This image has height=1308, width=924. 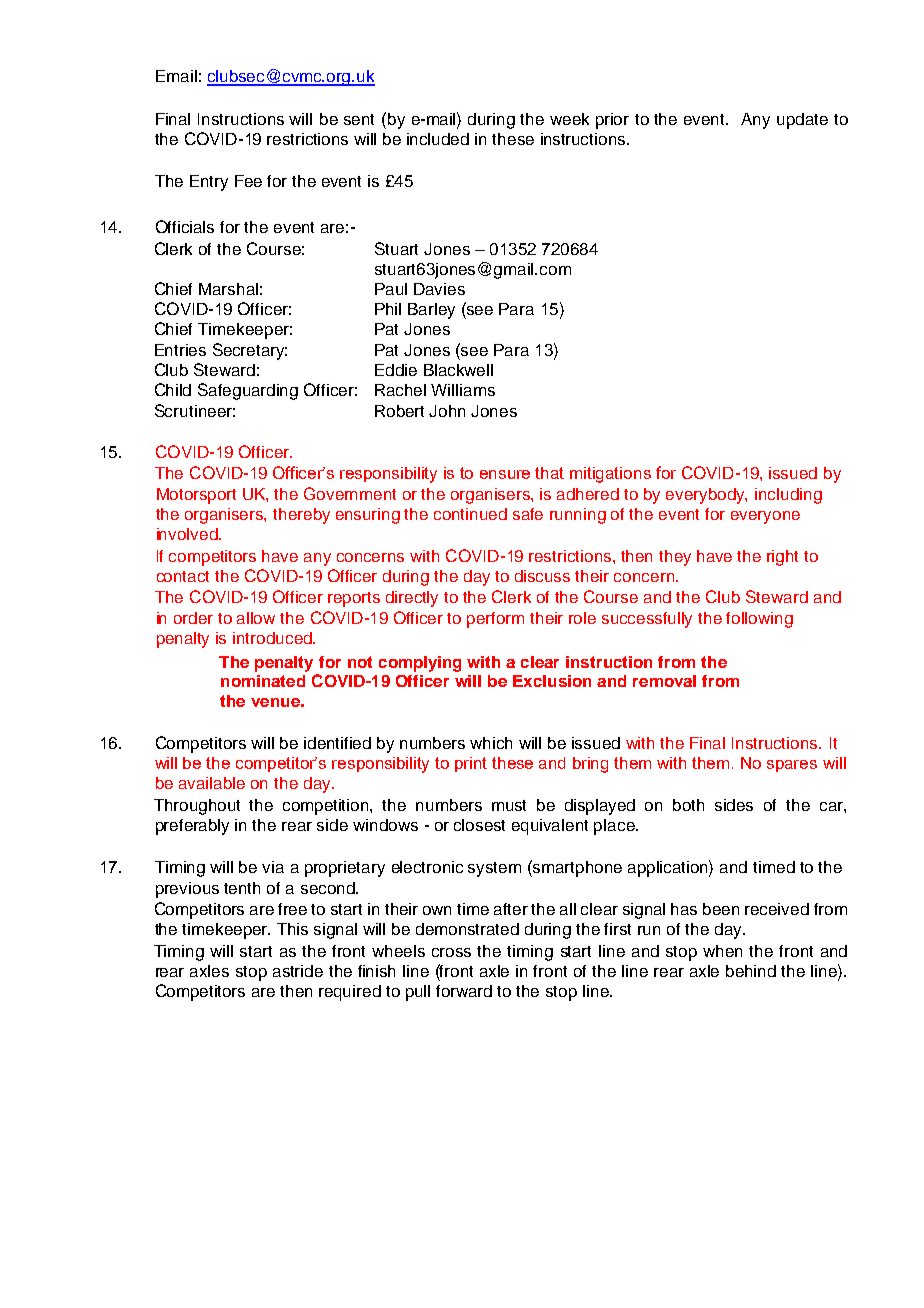 I want to click on included, so click(x=438, y=139).
